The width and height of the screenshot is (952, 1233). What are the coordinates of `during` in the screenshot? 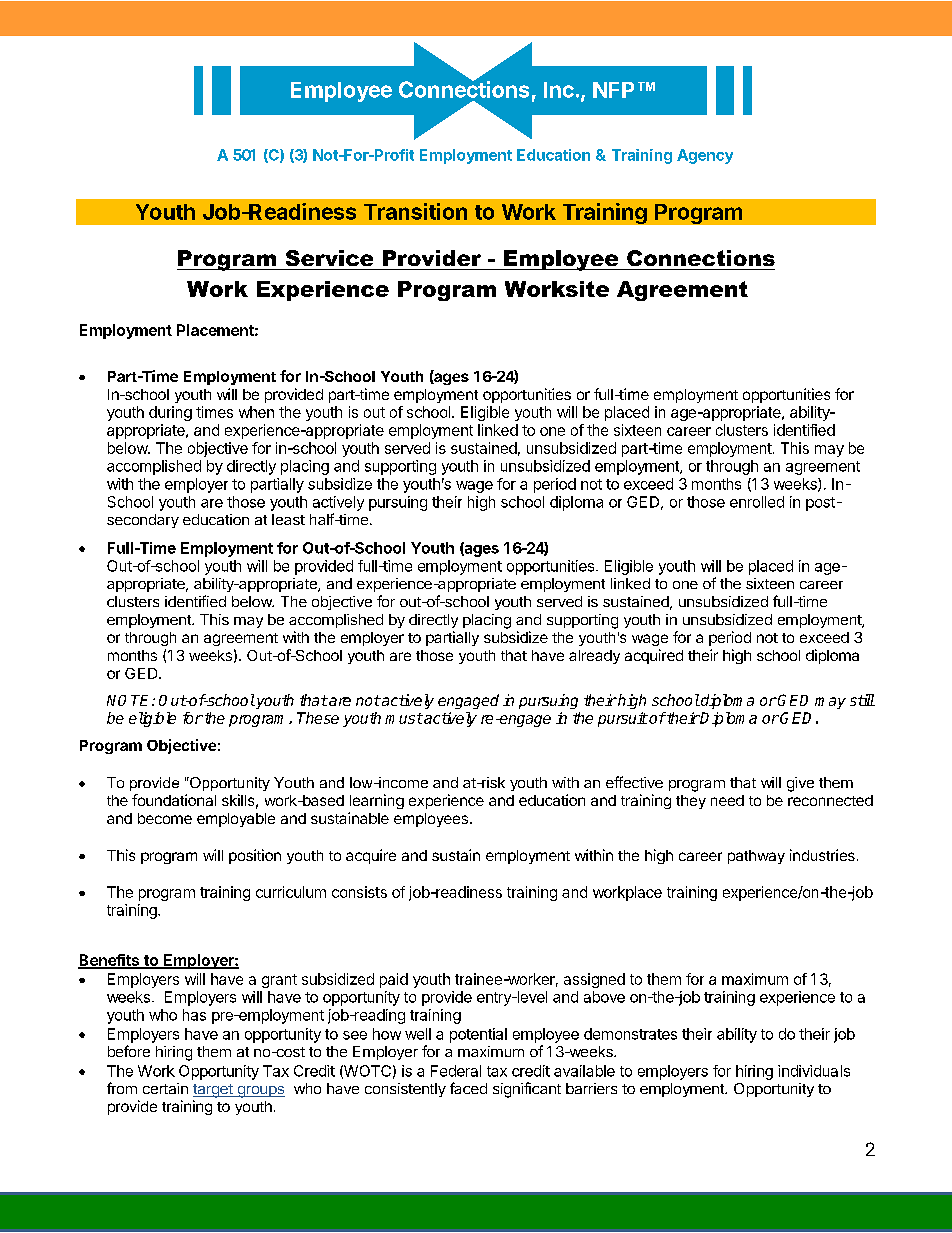 It's located at (170, 413).
